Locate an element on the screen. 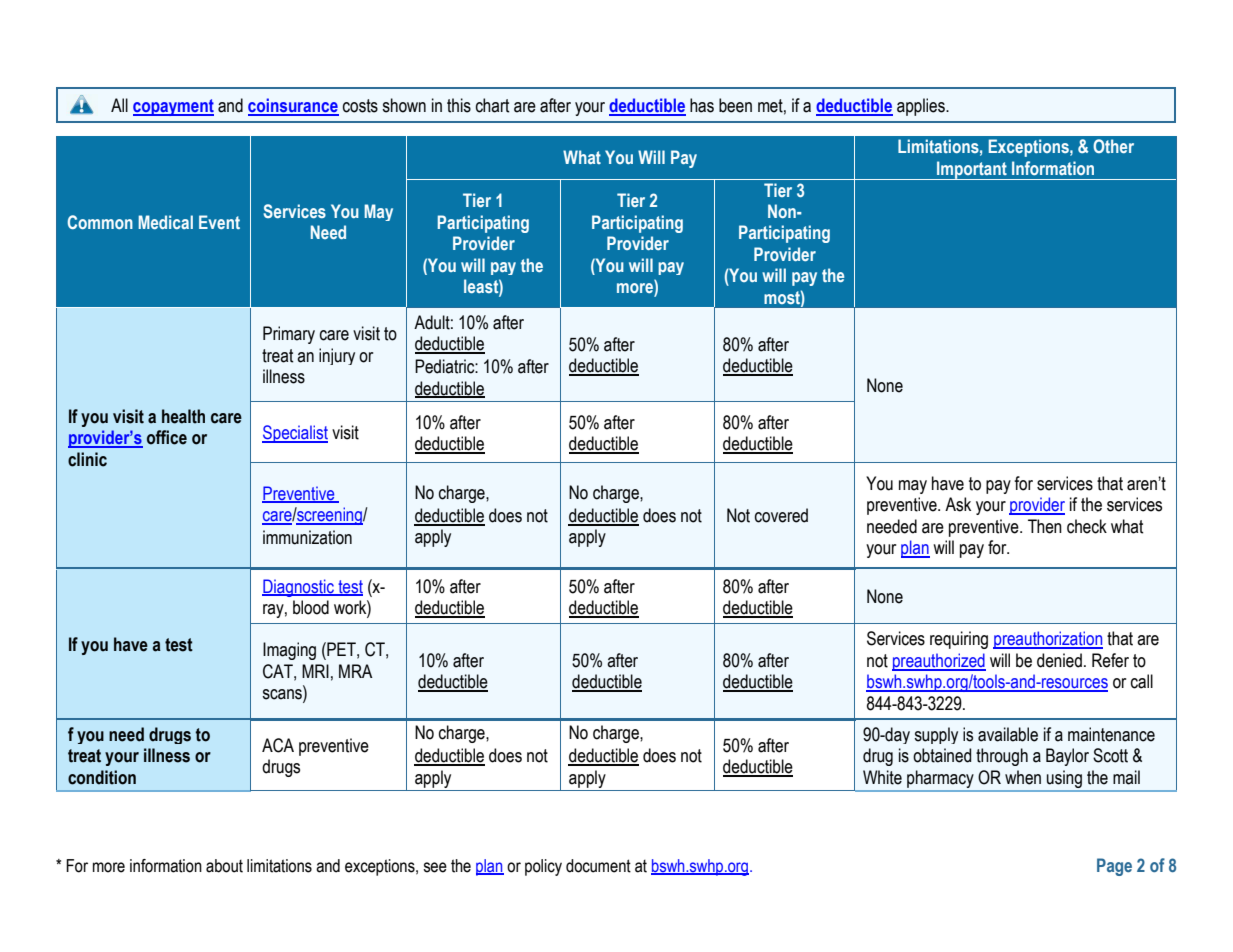  Other is located at coordinates (1113, 146).
